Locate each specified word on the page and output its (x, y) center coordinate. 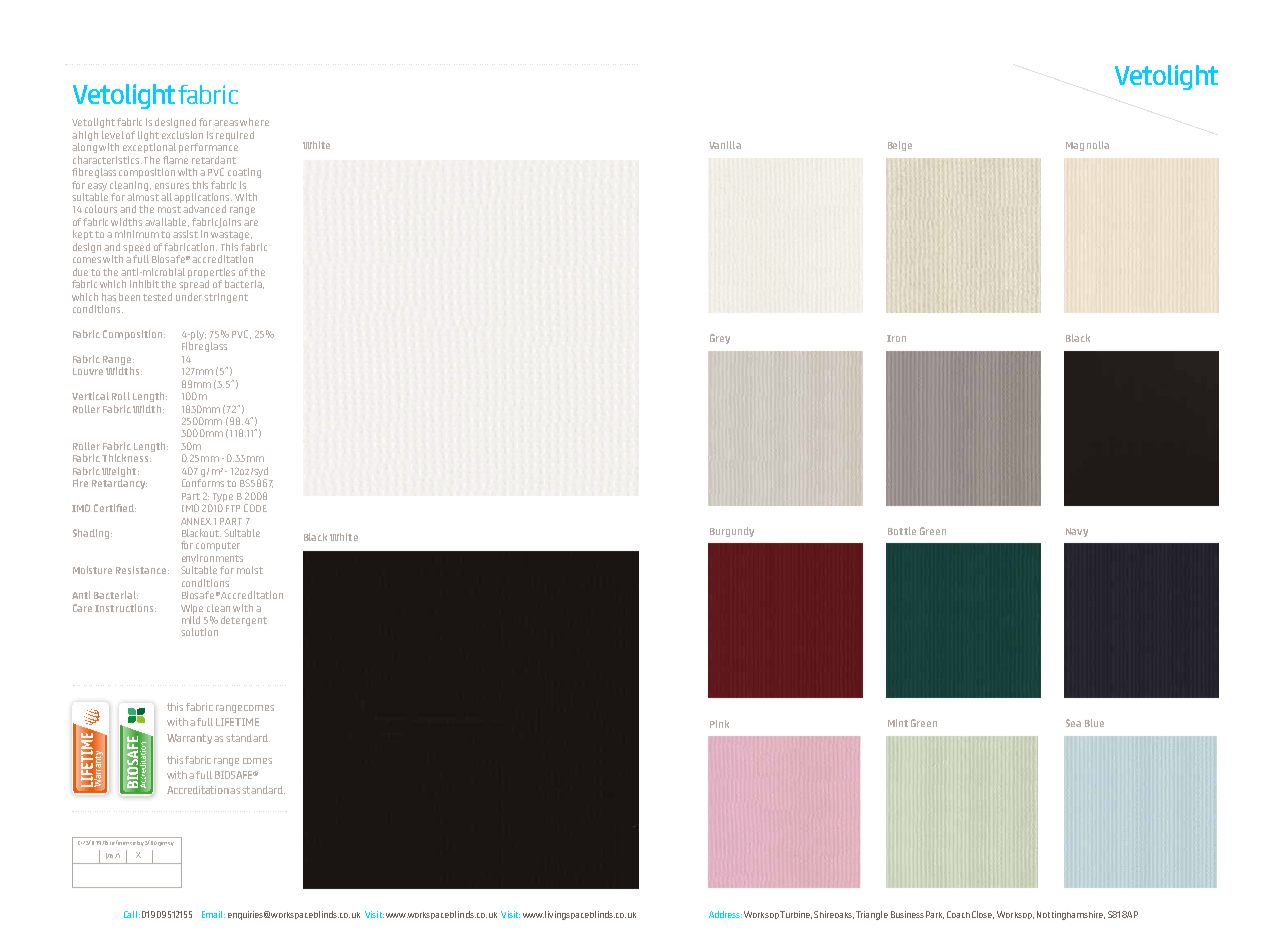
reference (123, 842)
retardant (214, 160)
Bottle (902, 531)
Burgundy (732, 532)
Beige (900, 146)
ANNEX (196, 521)
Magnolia (1087, 146)
